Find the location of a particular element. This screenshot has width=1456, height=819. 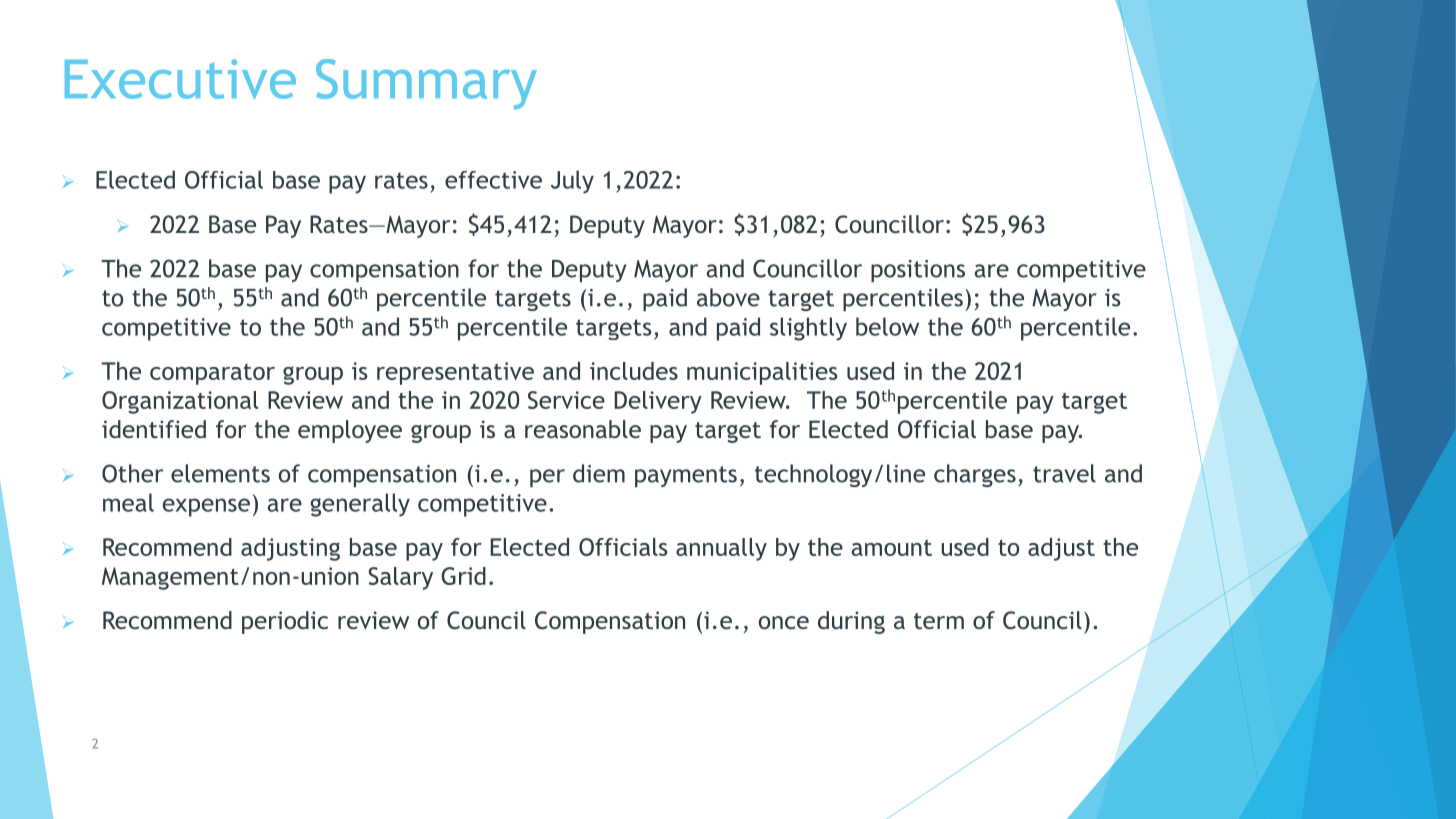

term is located at coordinates (939, 621).
